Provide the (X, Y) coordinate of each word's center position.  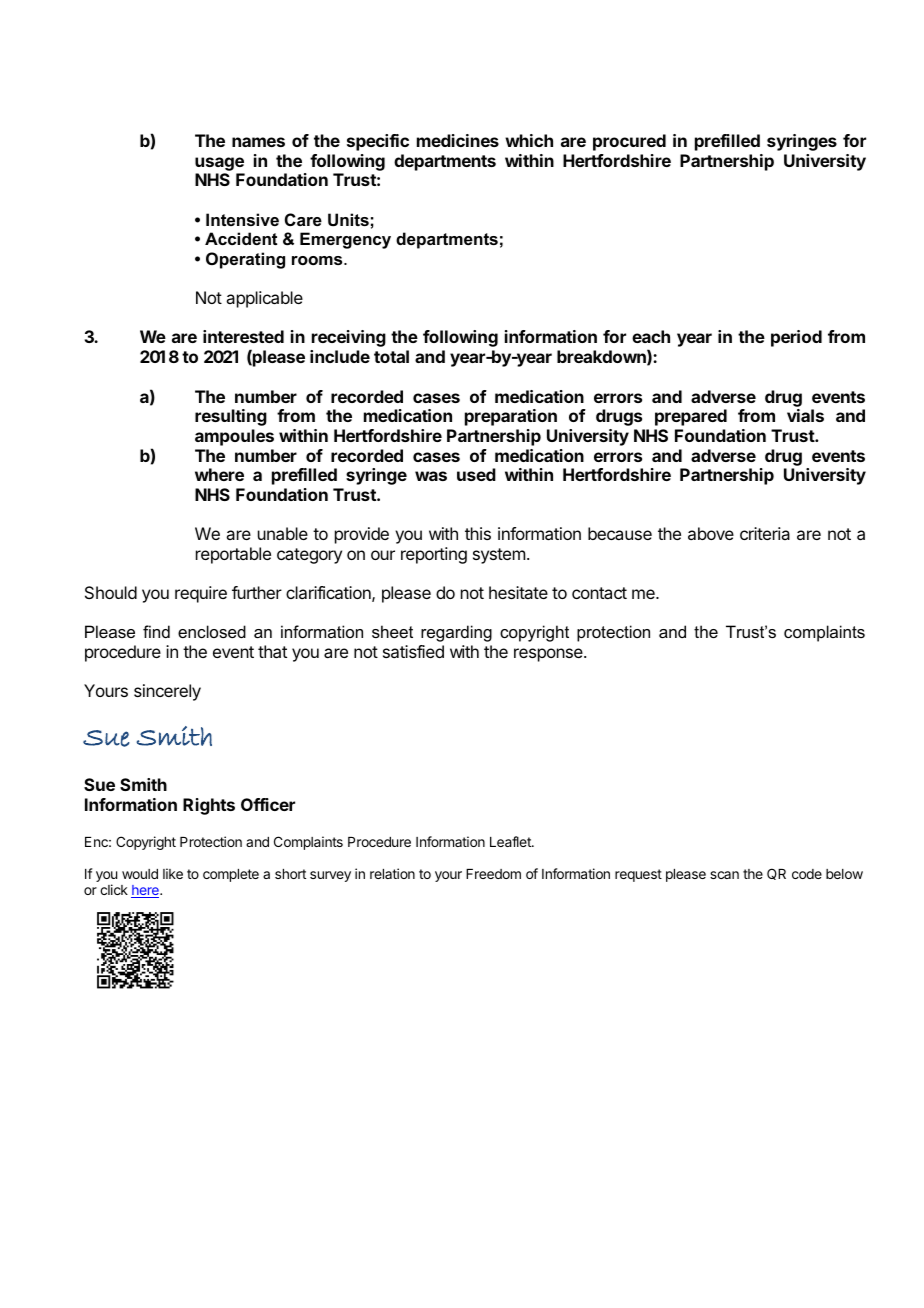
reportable (233, 555)
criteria (765, 533)
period (796, 338)
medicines (458, 140)
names (258, 142)
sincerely (167, 692)
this (478, 533)
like (173, 873)
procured (629, 142)
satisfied (413, 651)
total (391, 356)
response (549, 655)
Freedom (493, 874)
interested (243, 336)
